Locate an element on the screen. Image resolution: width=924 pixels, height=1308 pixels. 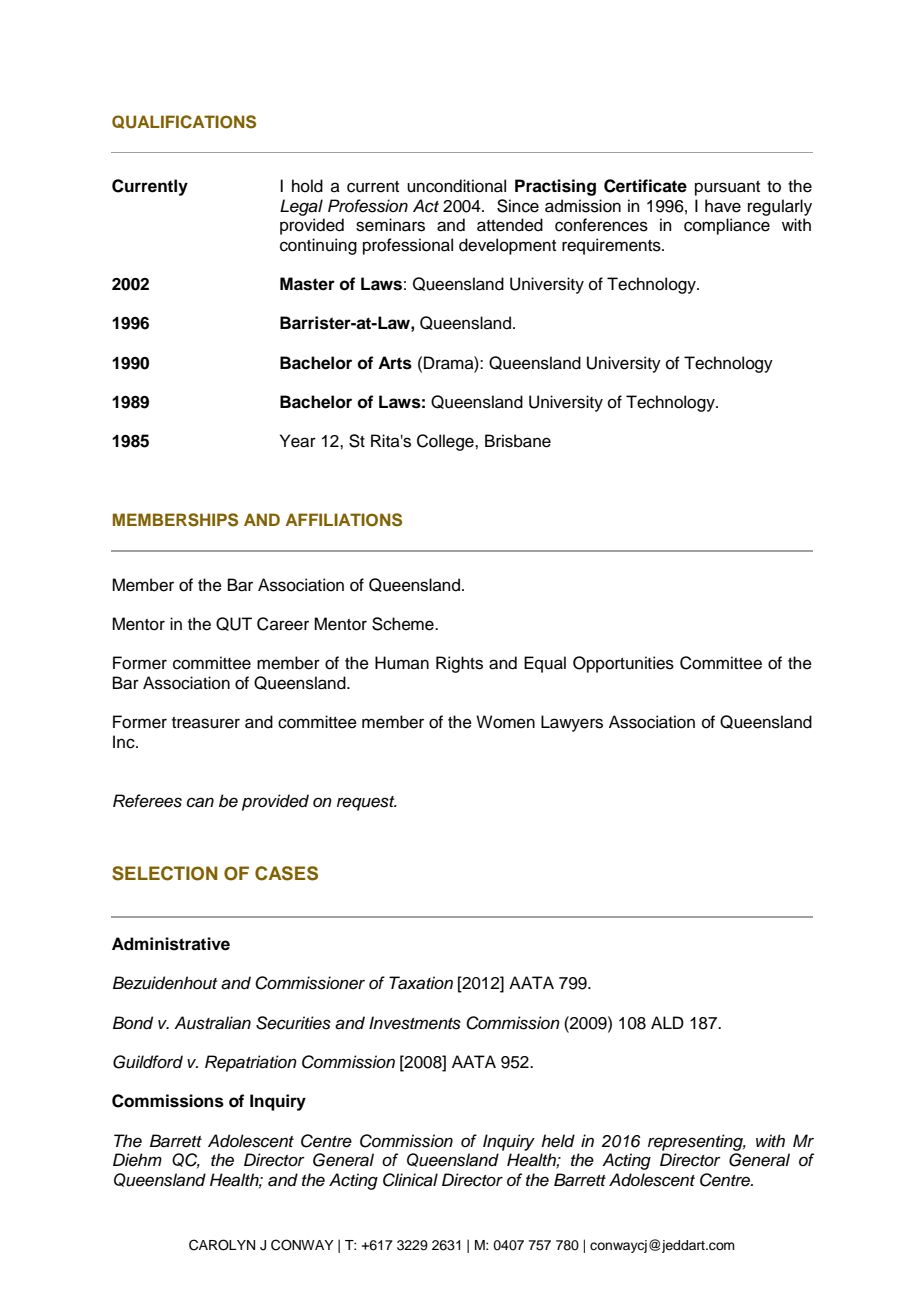
QUALIFICATIONS is located at coordinates (184, 122).
